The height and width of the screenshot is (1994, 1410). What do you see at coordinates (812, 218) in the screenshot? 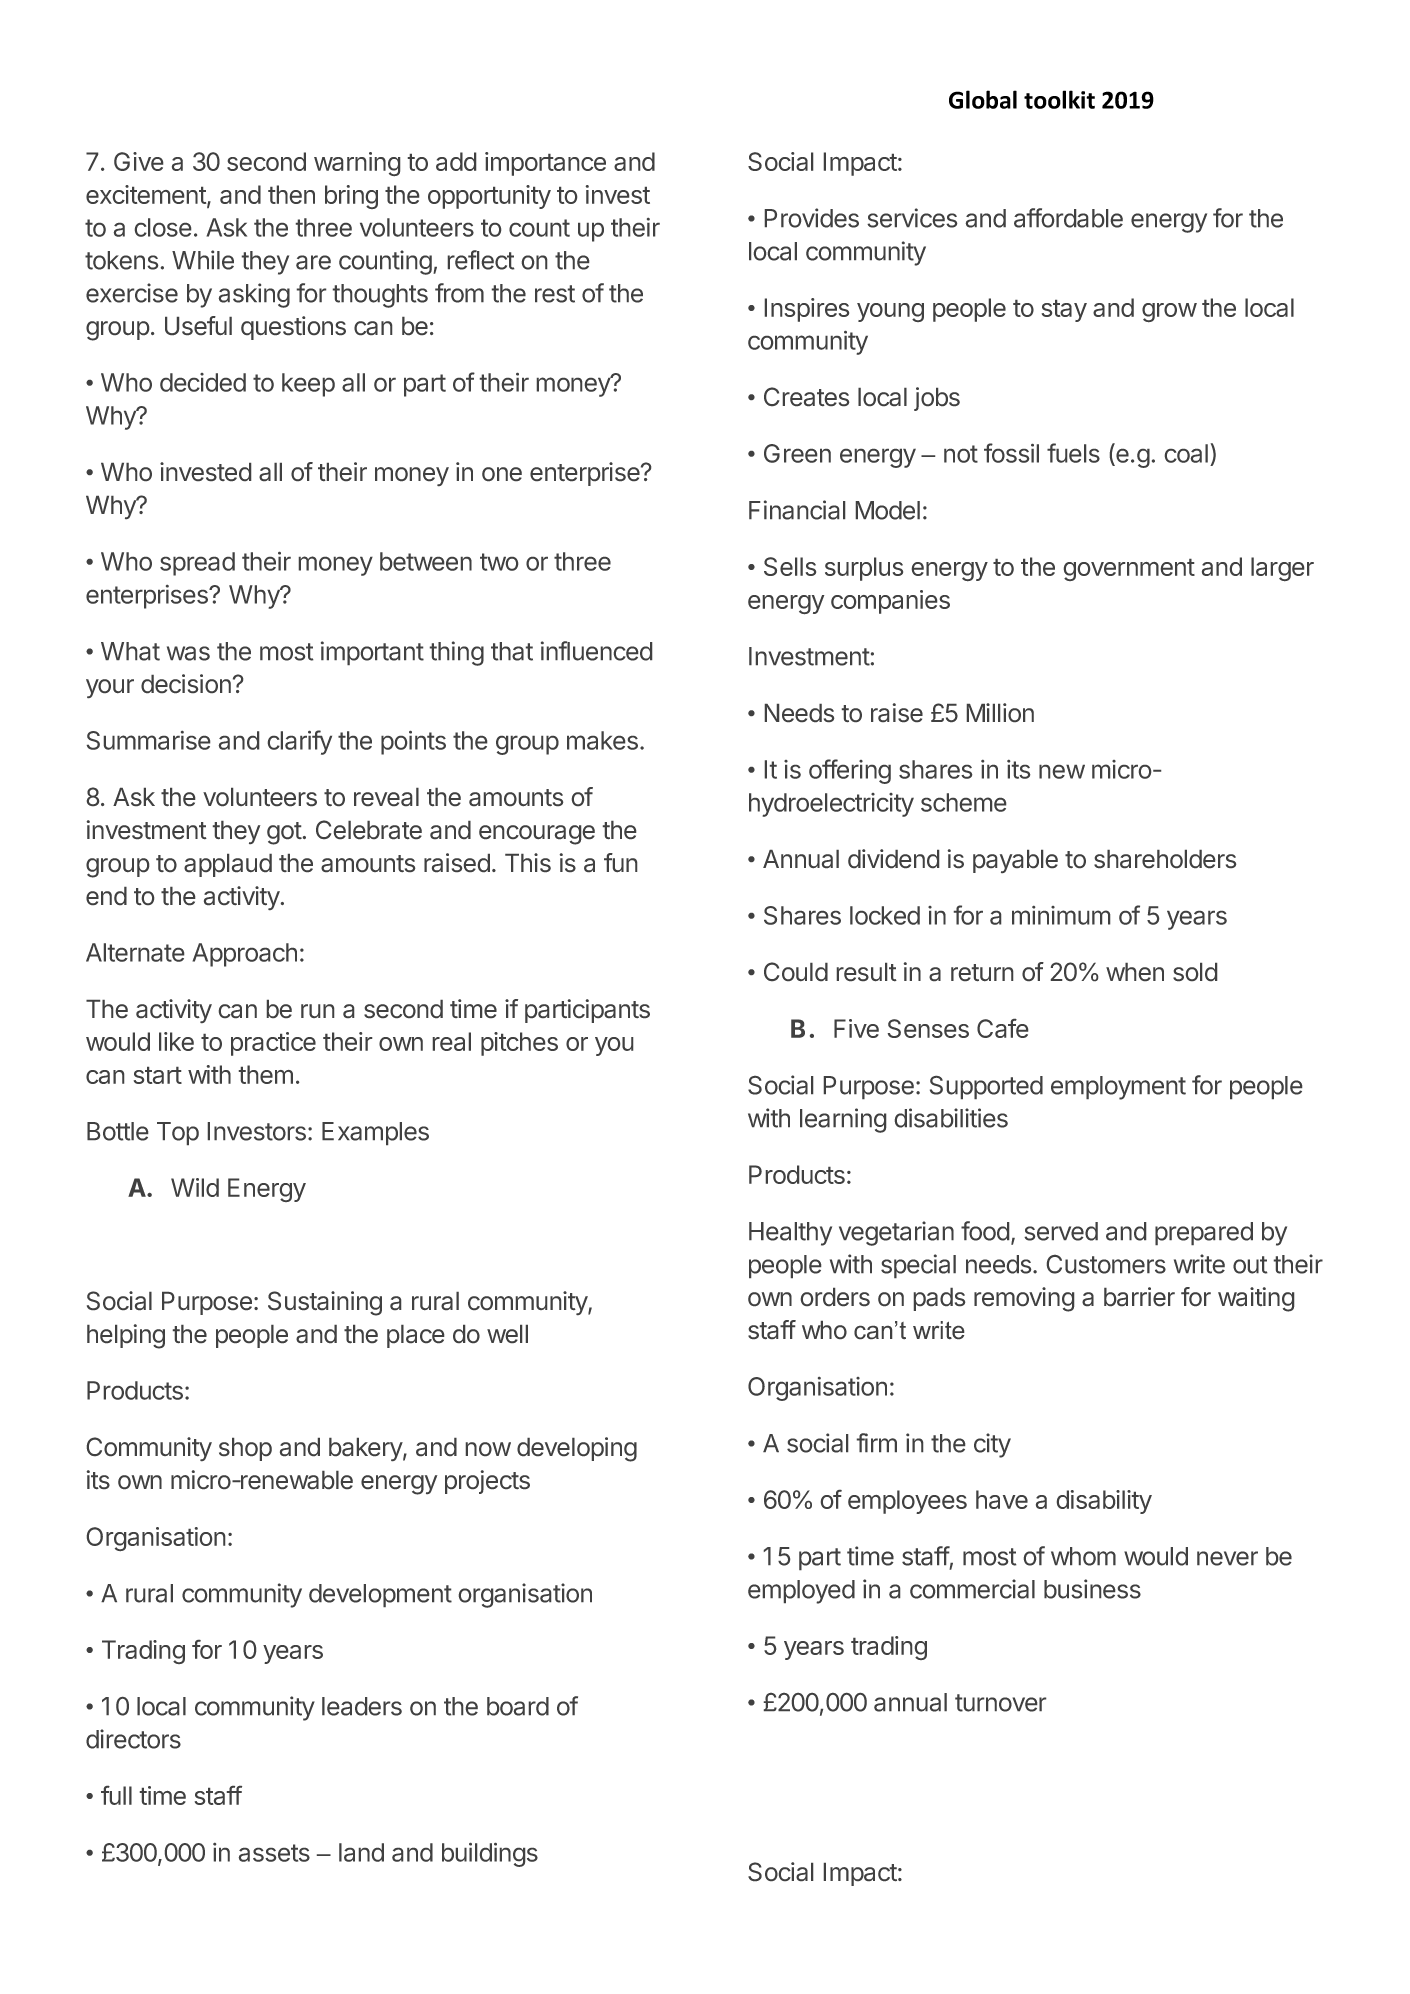
I see `Provides` at bounding box center [812, 218].
